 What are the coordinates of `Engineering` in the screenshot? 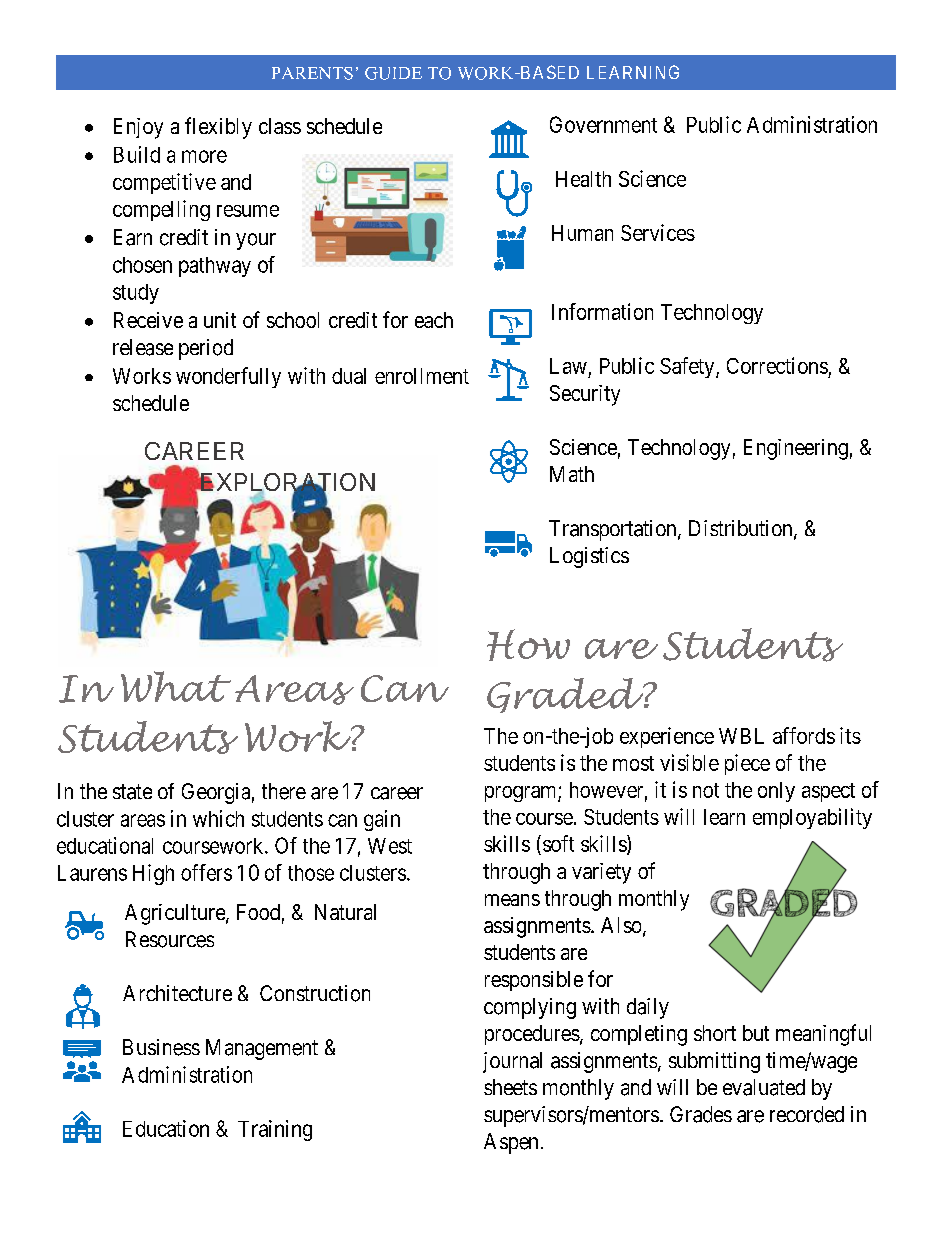 It's located at (796, 449).
